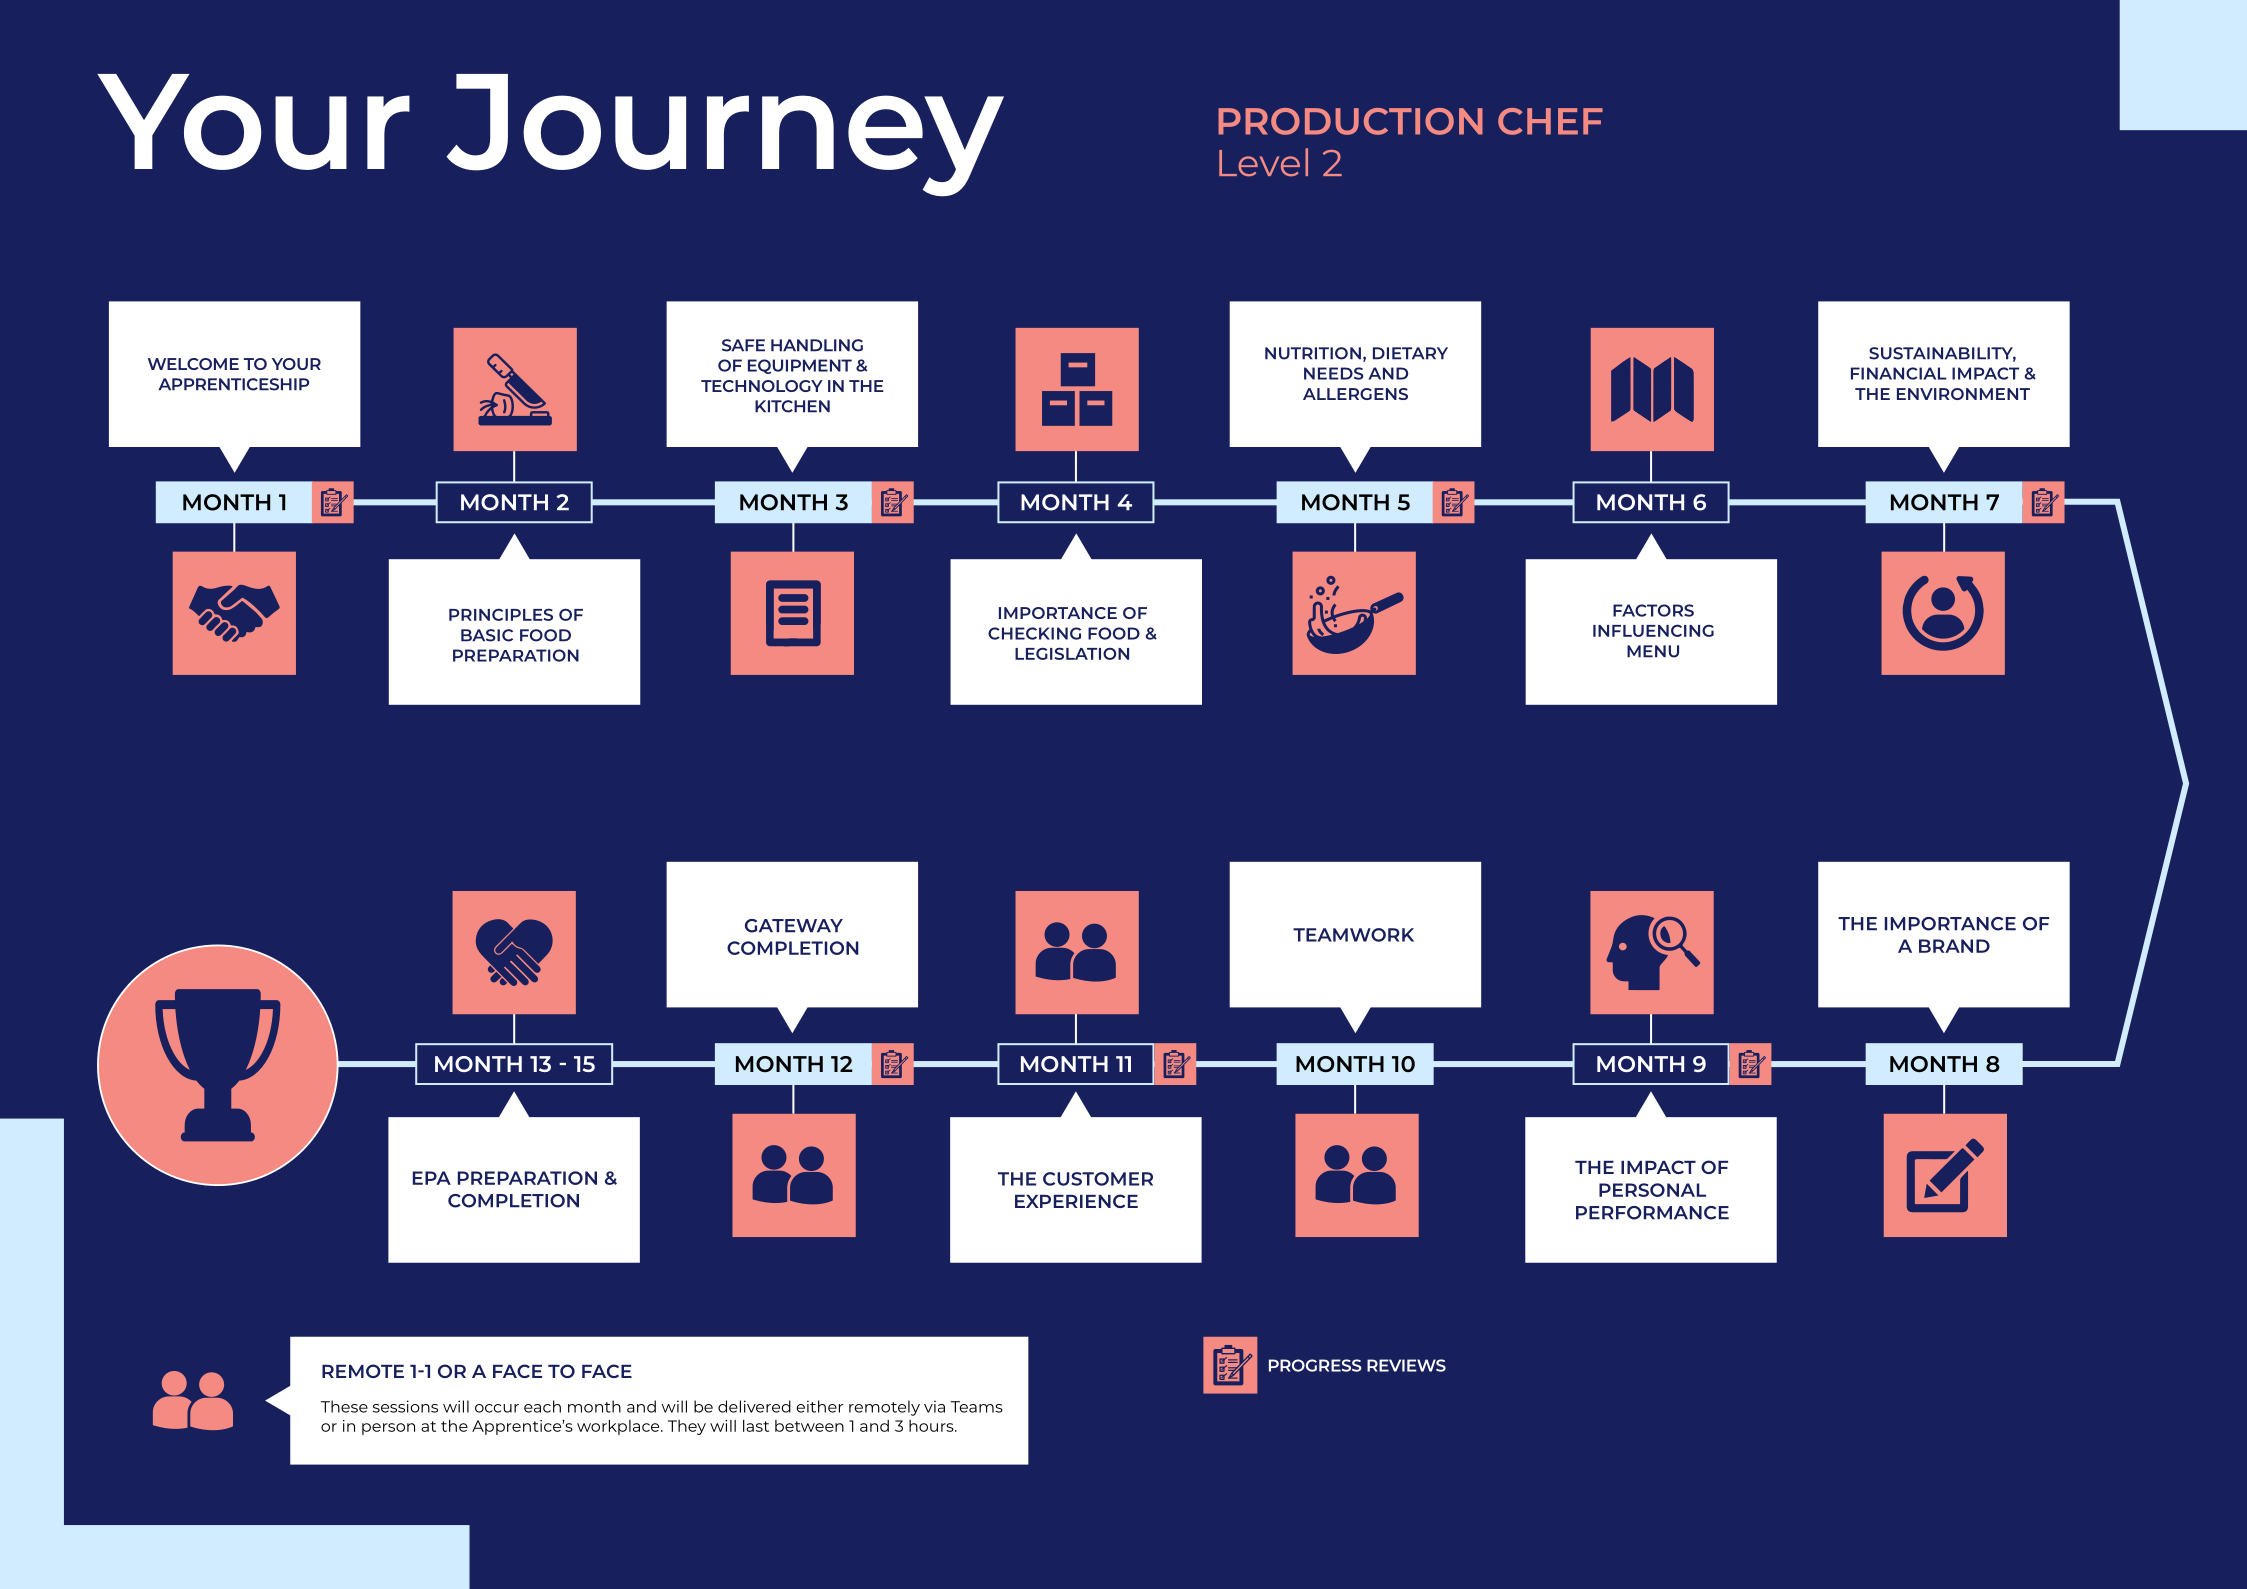  I want to click on LEGISLATION, so click(1072, 653).
